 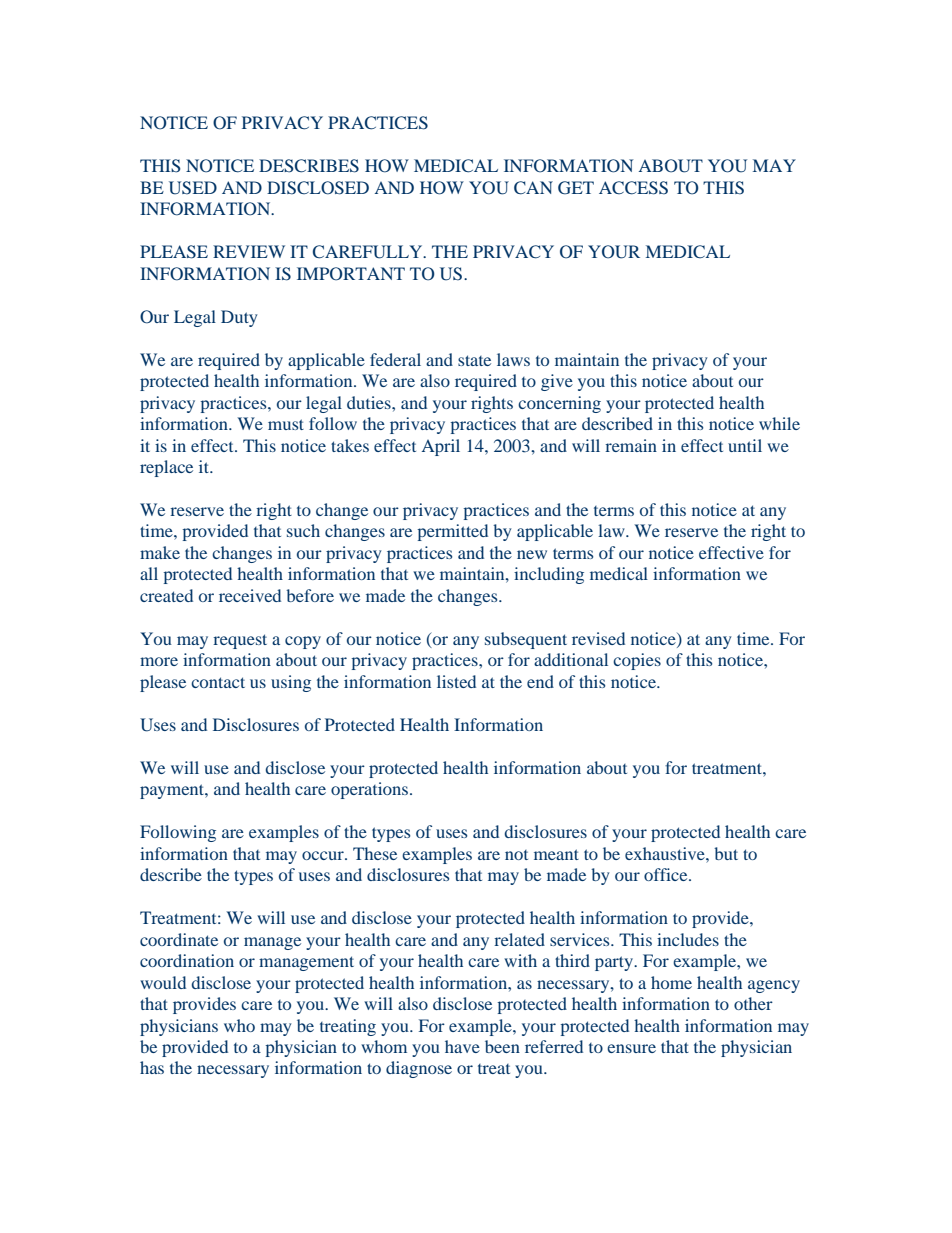 I want to click on CAN, so click(x=533, y=188).
